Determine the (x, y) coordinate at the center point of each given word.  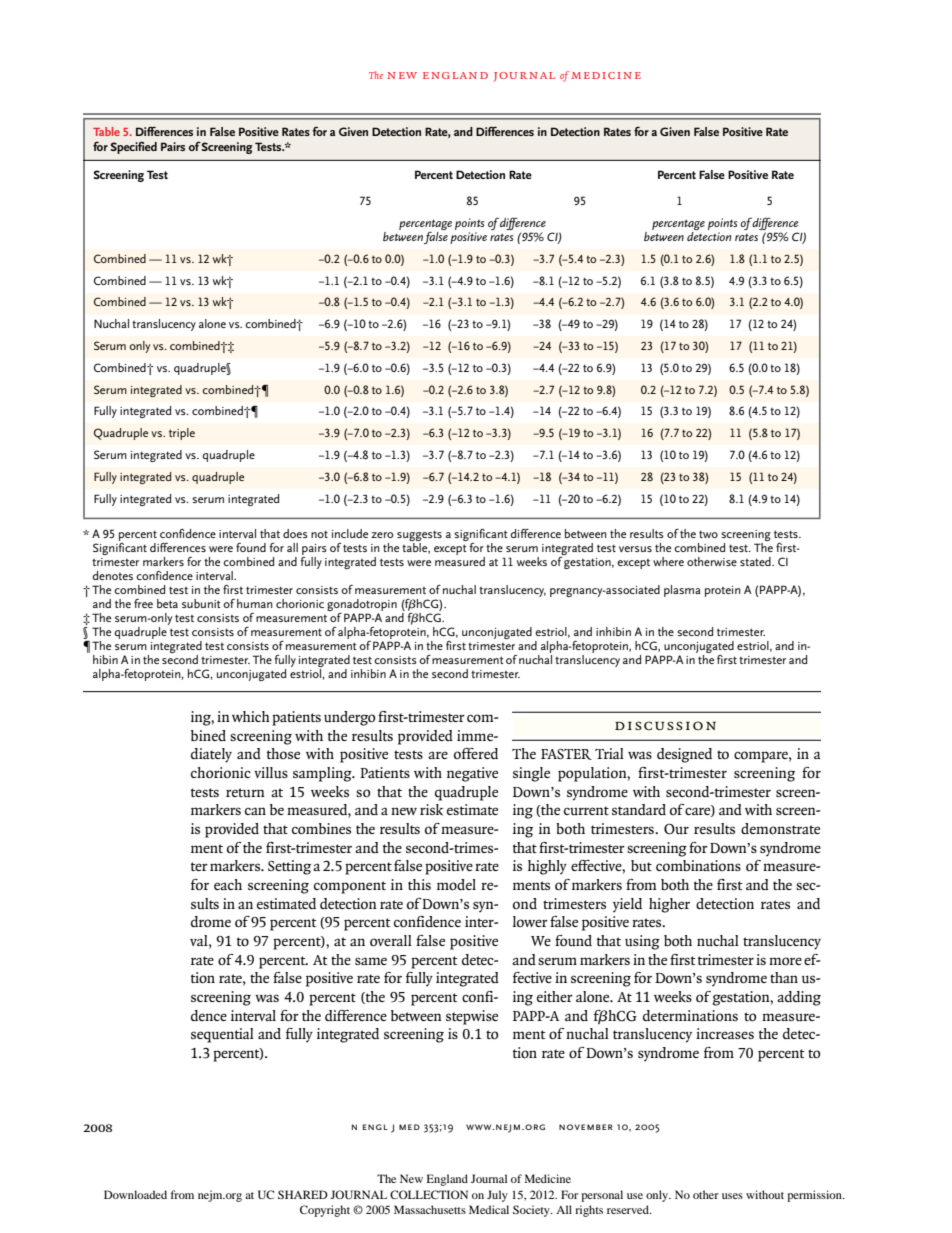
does (295, 533)
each (228, 884)
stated (756, 561)
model (456, 884)
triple (182, 434)
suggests (419, 535)
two (708, 534)
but (641, 866)
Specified (134, 147)
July (497, 1196)
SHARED (303, 1194)
